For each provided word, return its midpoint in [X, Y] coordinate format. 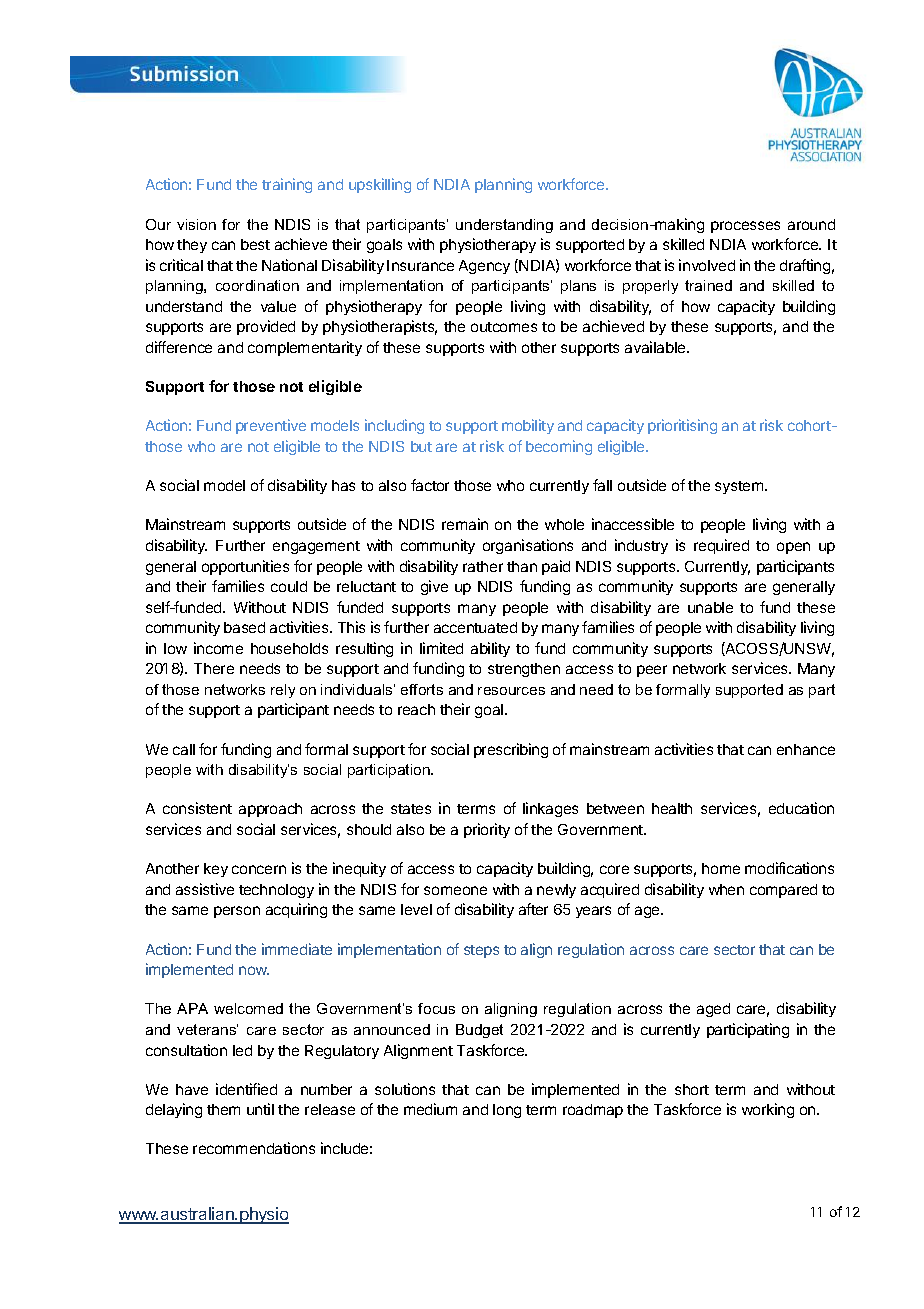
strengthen [524, 670]
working [768, 1110]
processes [745, 227]
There [214, 668]
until [260, 1109]
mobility [528, 426]
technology [276, 891]
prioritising [682, 426]
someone [455, 890]
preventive [271, 426]
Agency [484, 267]
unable [710, 607]
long [507, 1111]
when [726, 889]
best [255, 244]
